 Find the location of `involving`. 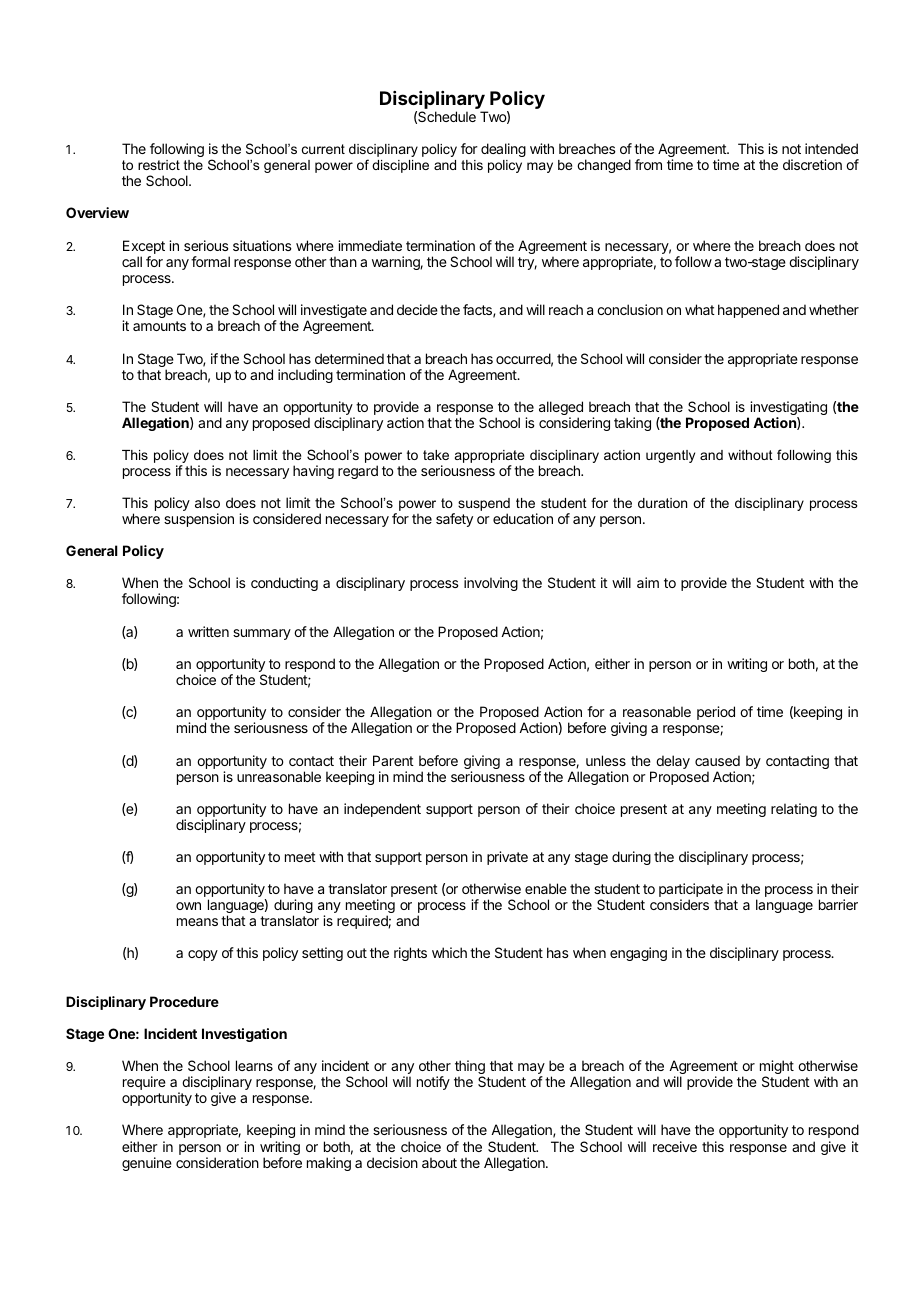

involving is located at coordinates (491, 584).
